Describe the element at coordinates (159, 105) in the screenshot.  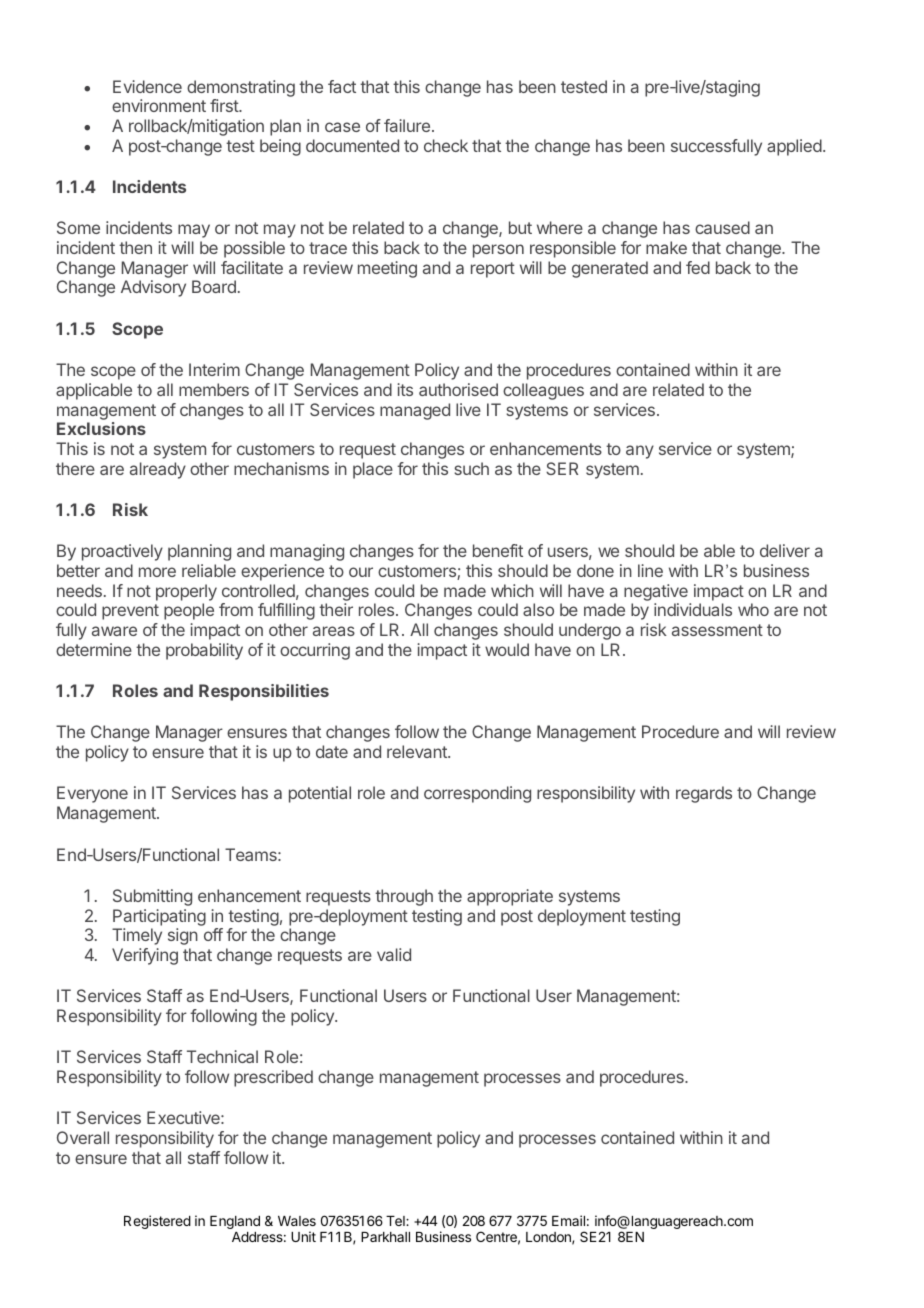
I see `environment` at that location.
